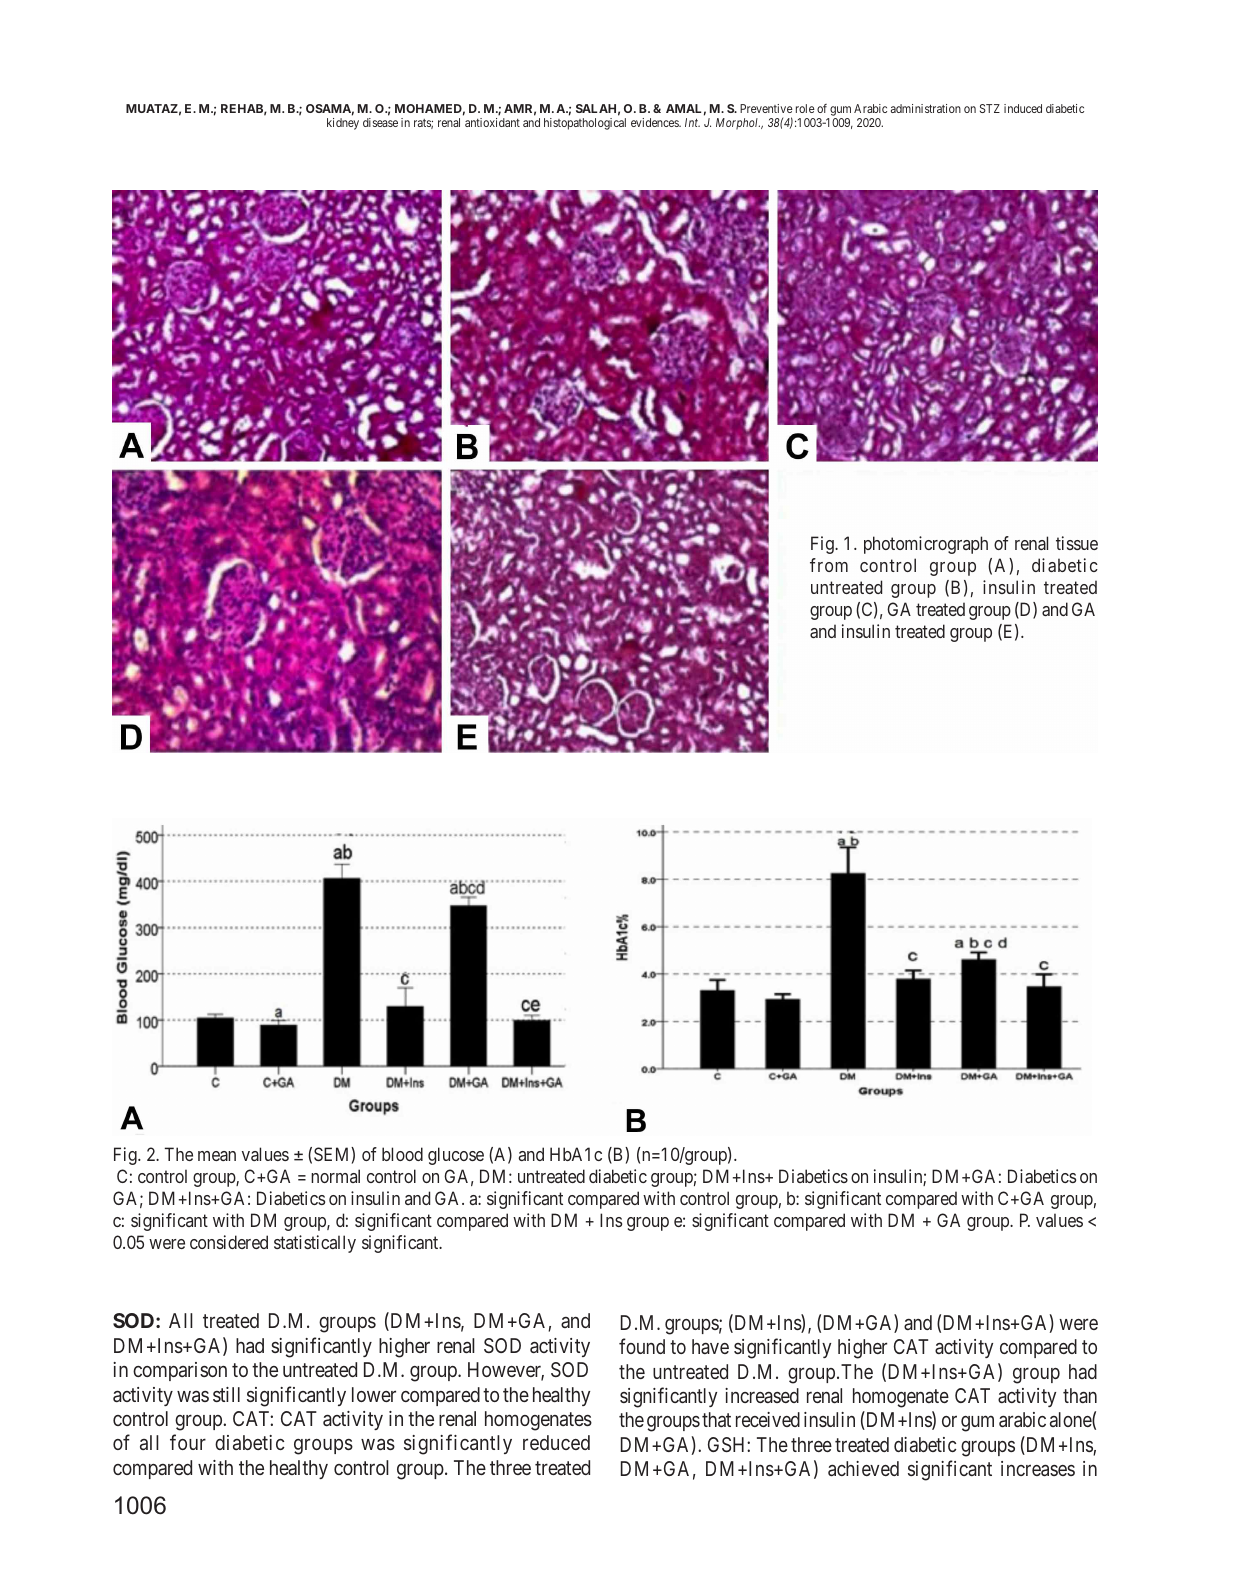 Image resolution: width=1238 pixels, height=1586 pixels. What do you see at coordinates (585, 124) in the page?
I see `histopathological` at bounding box center [585, 124].
